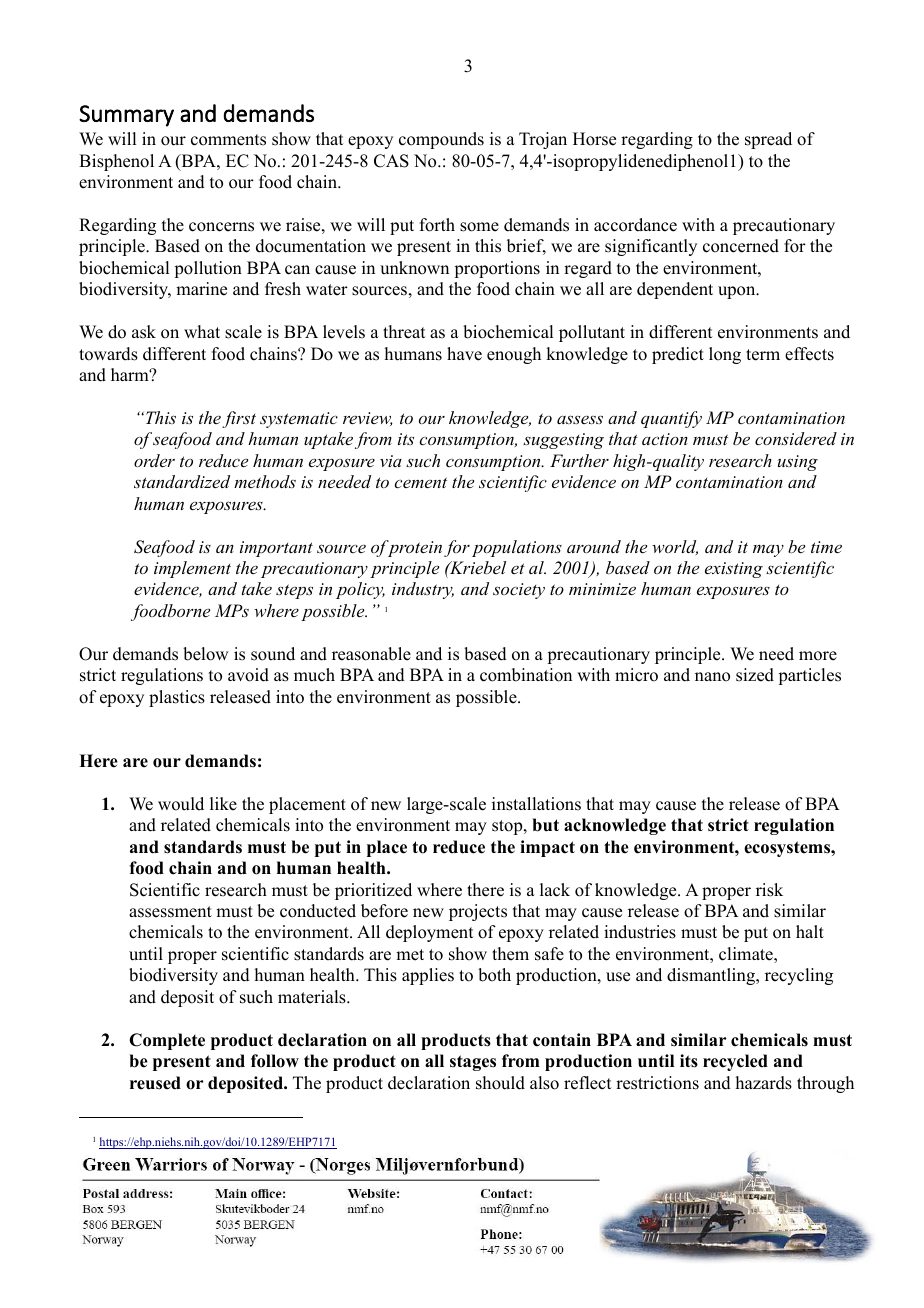  I want to click on installations, so click(536, 804).
